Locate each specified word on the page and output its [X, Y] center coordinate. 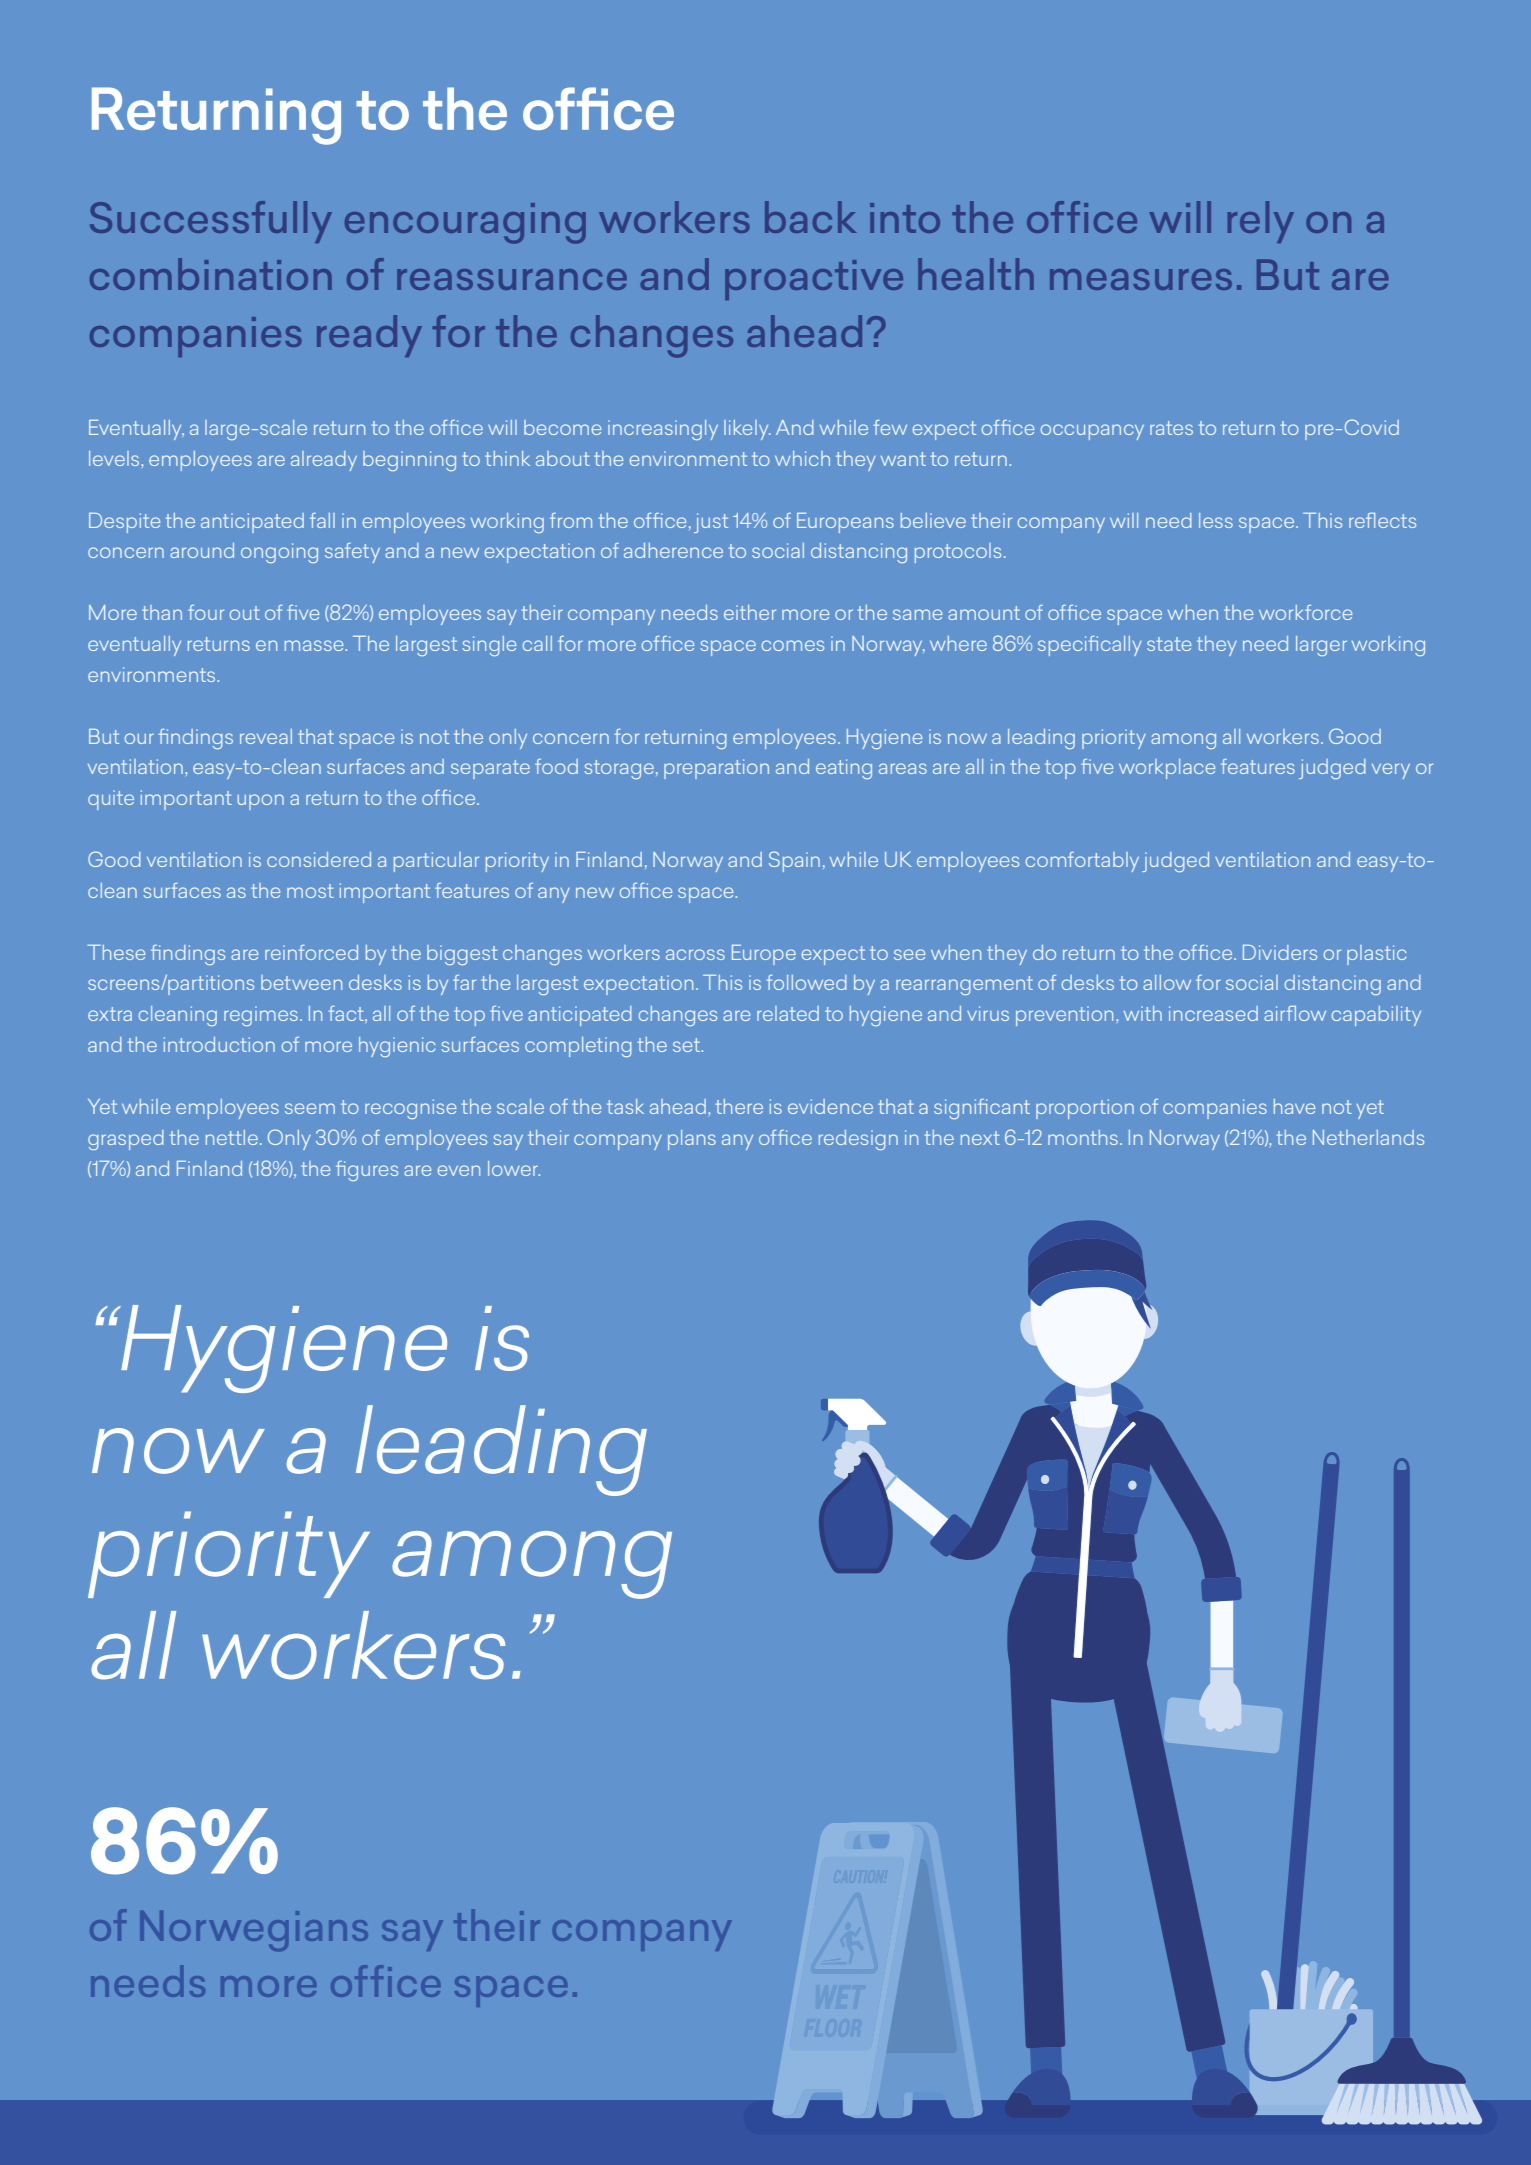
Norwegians [254, 1931]
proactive [814, 280]
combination [211, 274]
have [1294, 1106]
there [739, 1106]
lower [514, 1168]
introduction [219, 1044]
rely [1261, 222]
